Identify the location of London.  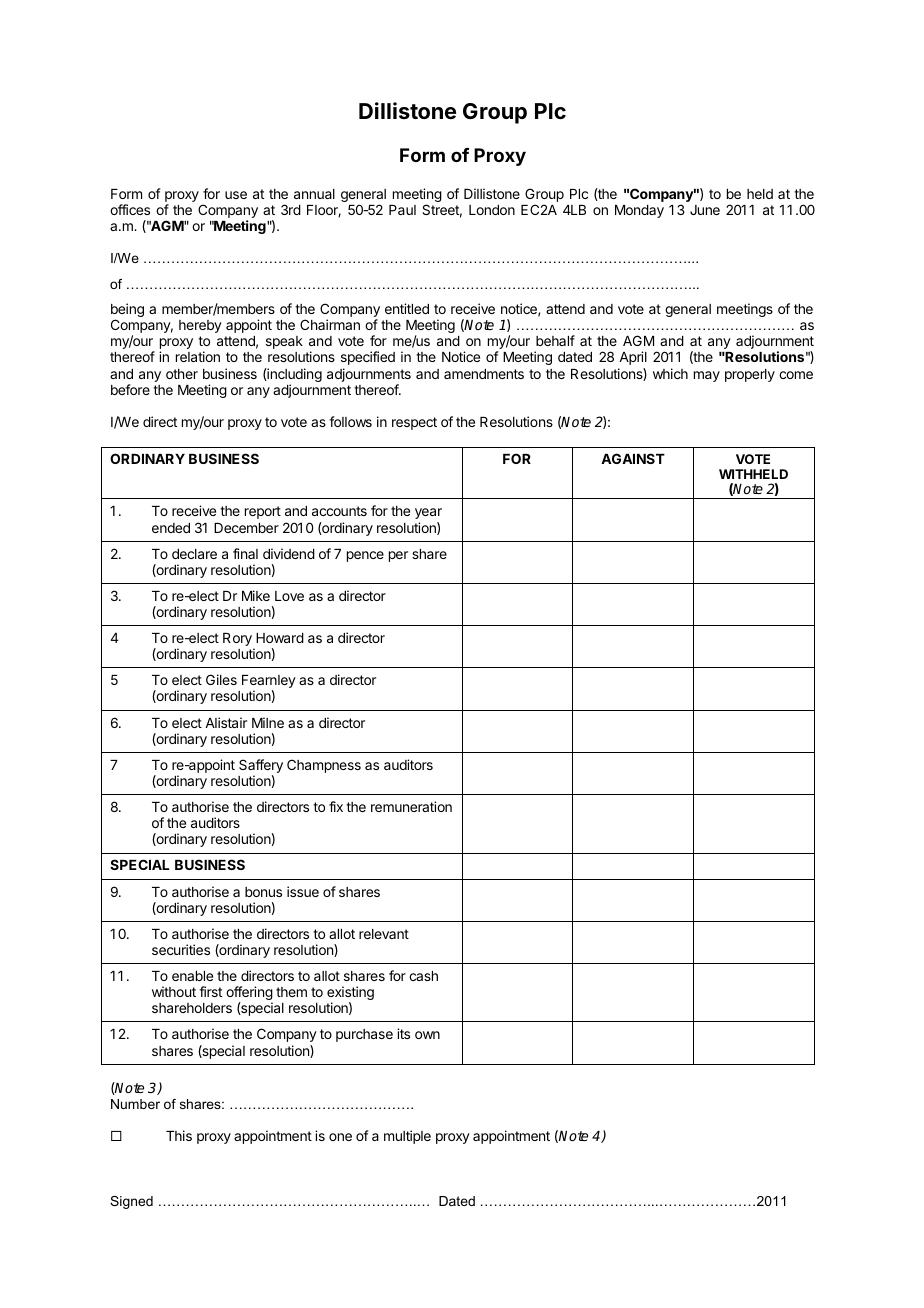
(492, 210).
